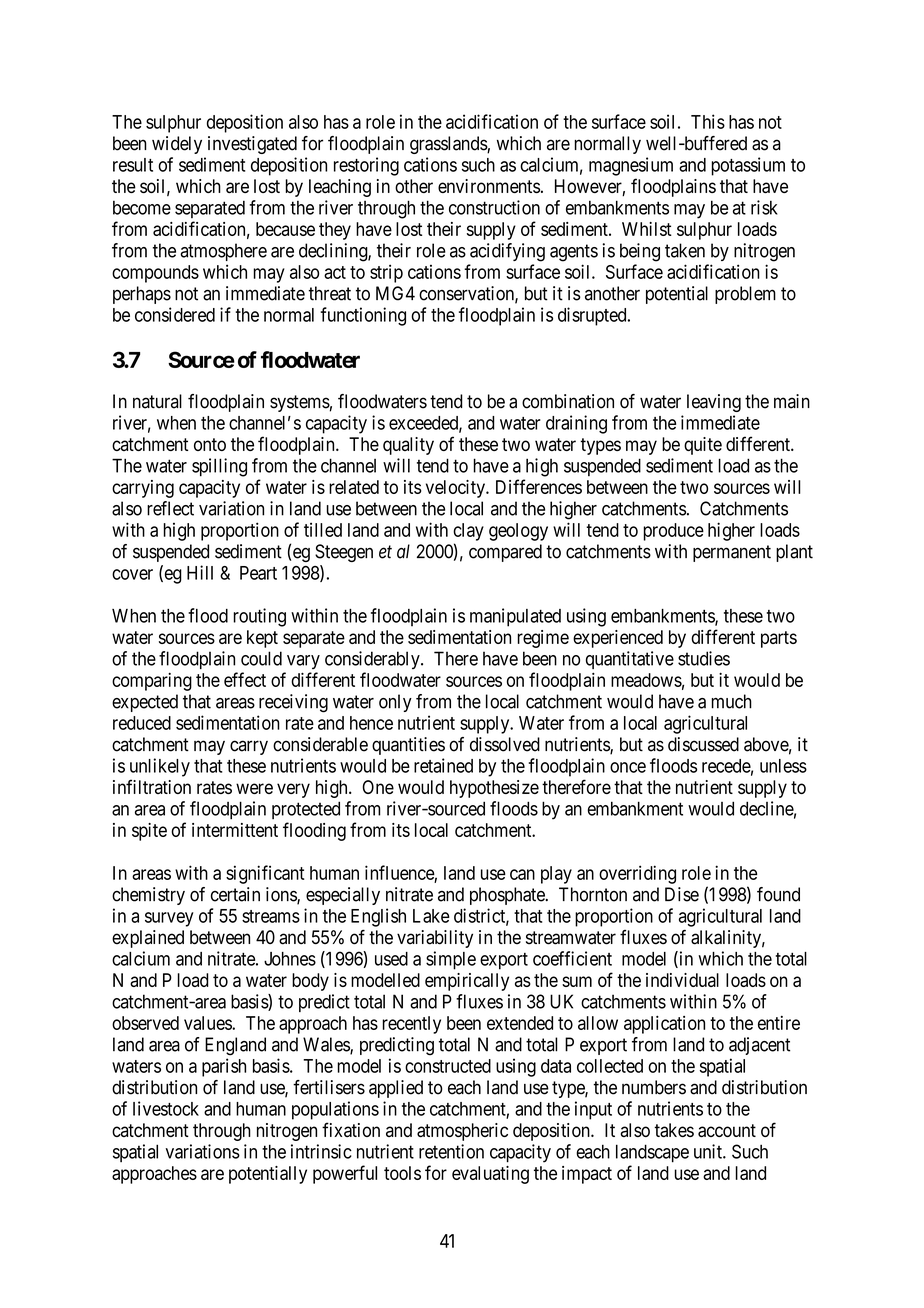 This image has width=924, height=1308. I want to click on quality, so click(408, 446).
